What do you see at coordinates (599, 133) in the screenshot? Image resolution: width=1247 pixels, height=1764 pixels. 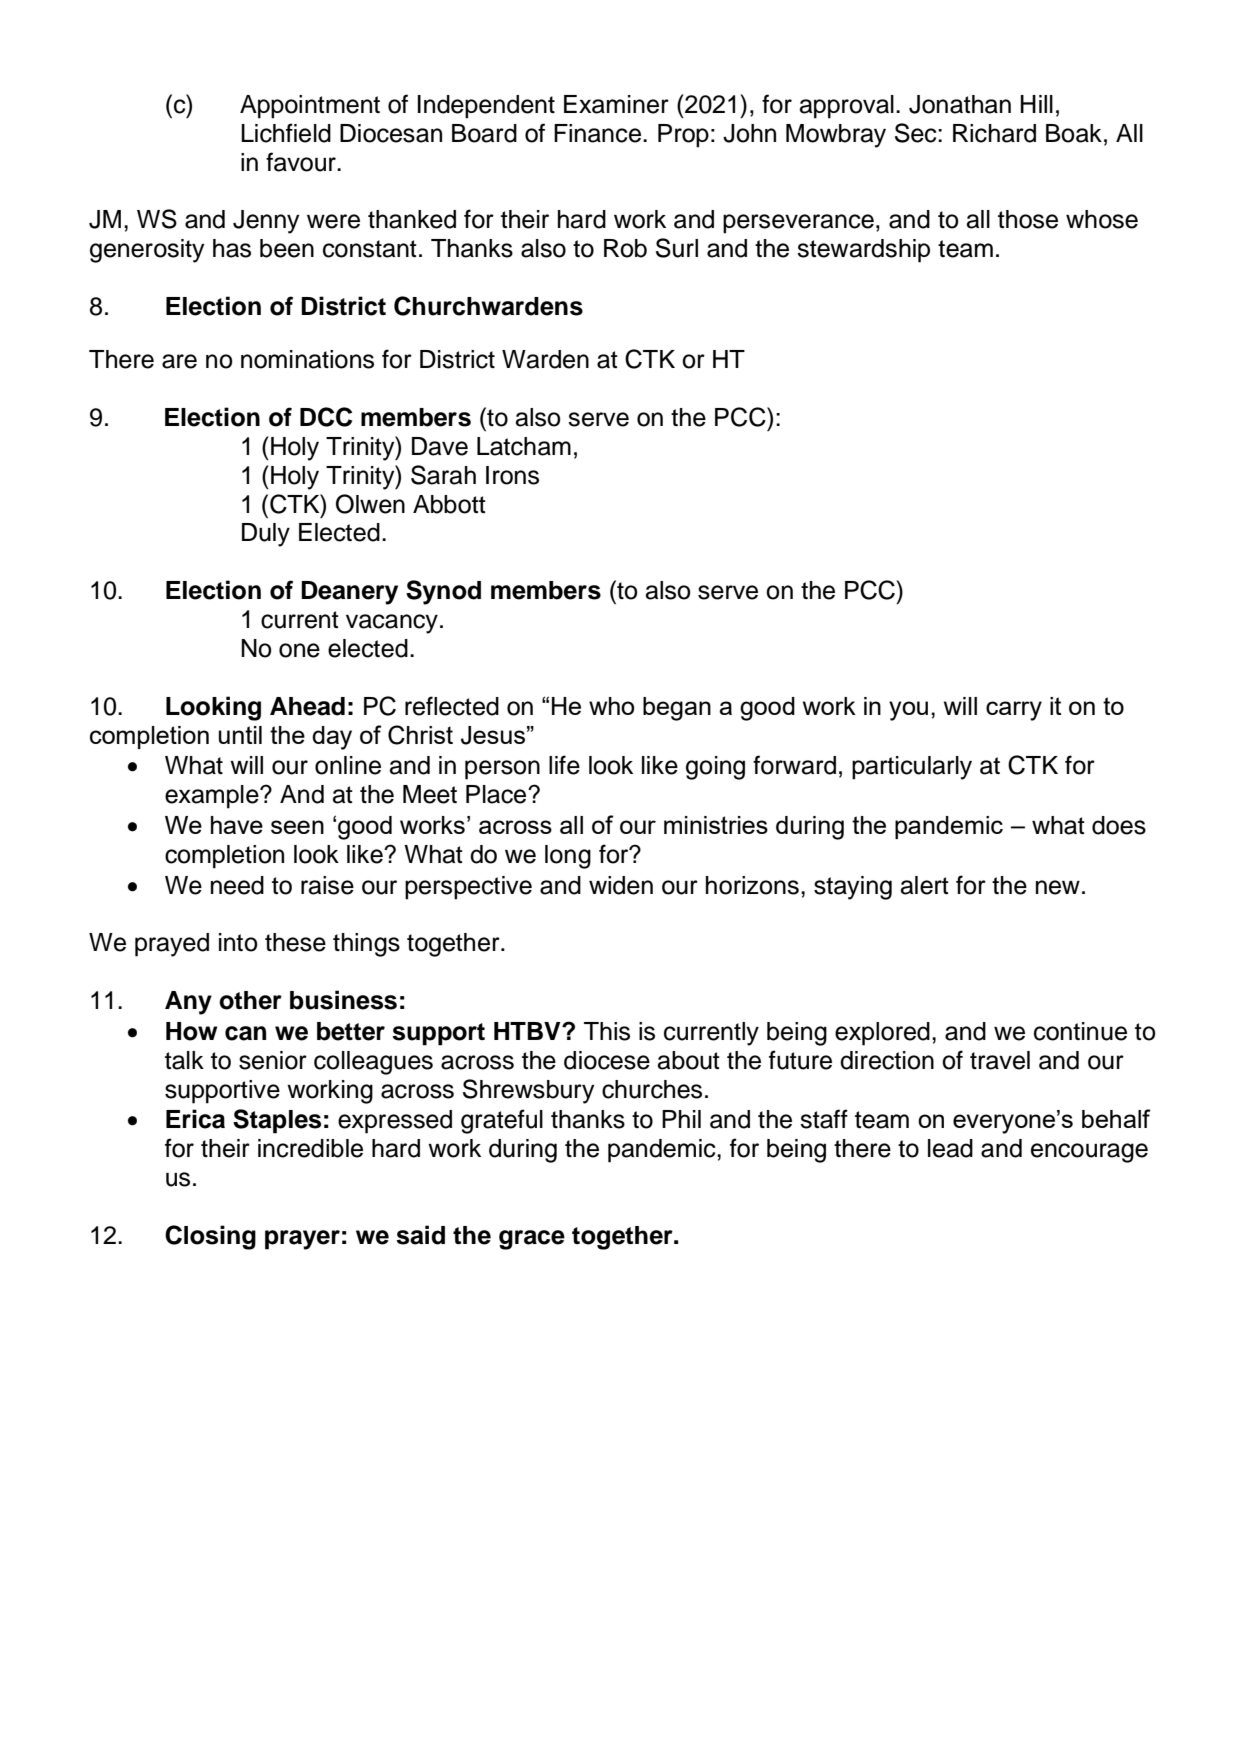 I see `Finance` at bounding box center [599, 133].
